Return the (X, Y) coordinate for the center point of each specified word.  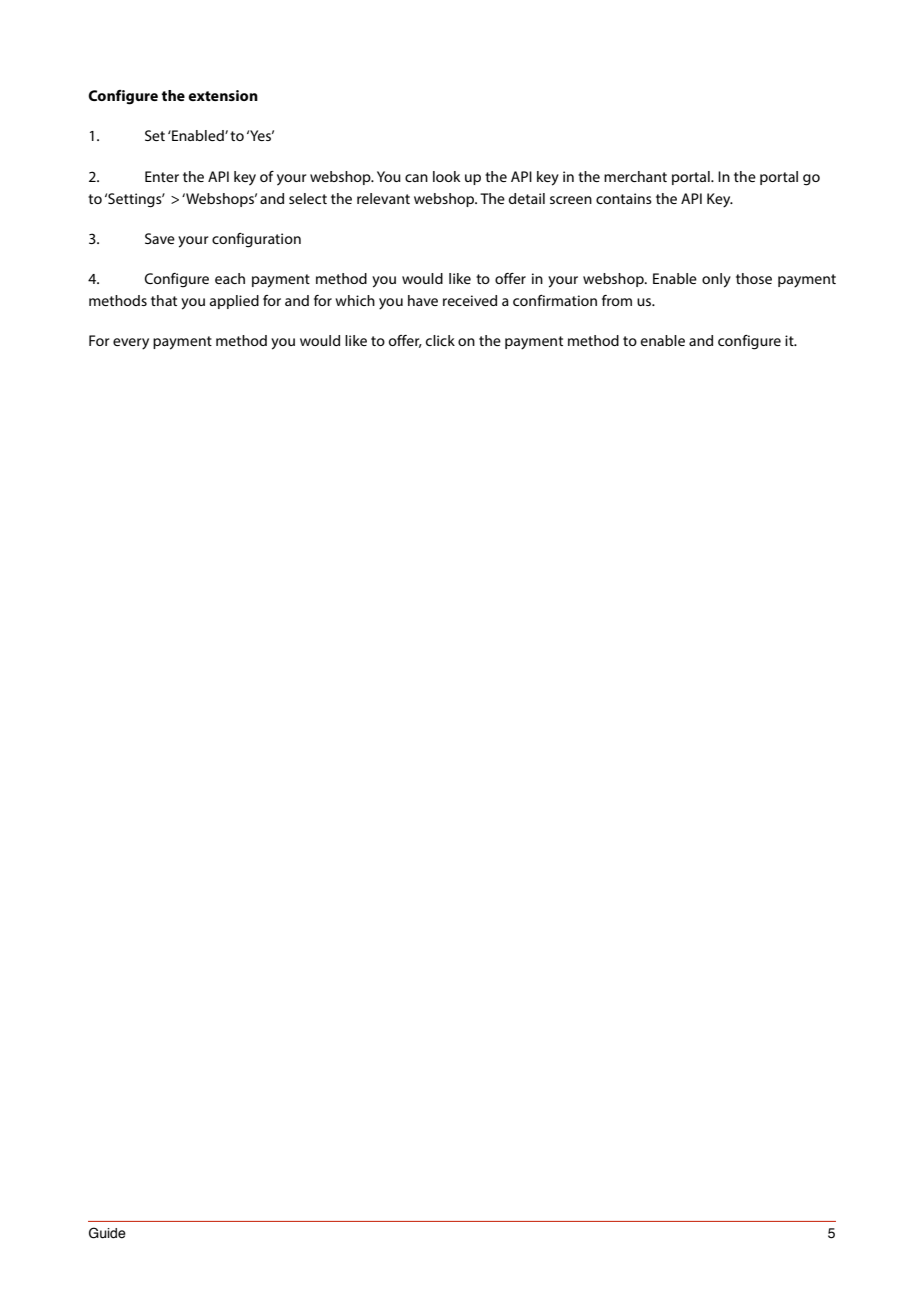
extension (223, 95)
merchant (635, 176)
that (164, 300)
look (447, 176)
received (470, 300)
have (423, 300)
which (355, 300)
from (617, 300)
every (131, 344)
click (440, 340)
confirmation (555, 300)
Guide (107, 1233)
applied (234, 302)
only (716, 280)
